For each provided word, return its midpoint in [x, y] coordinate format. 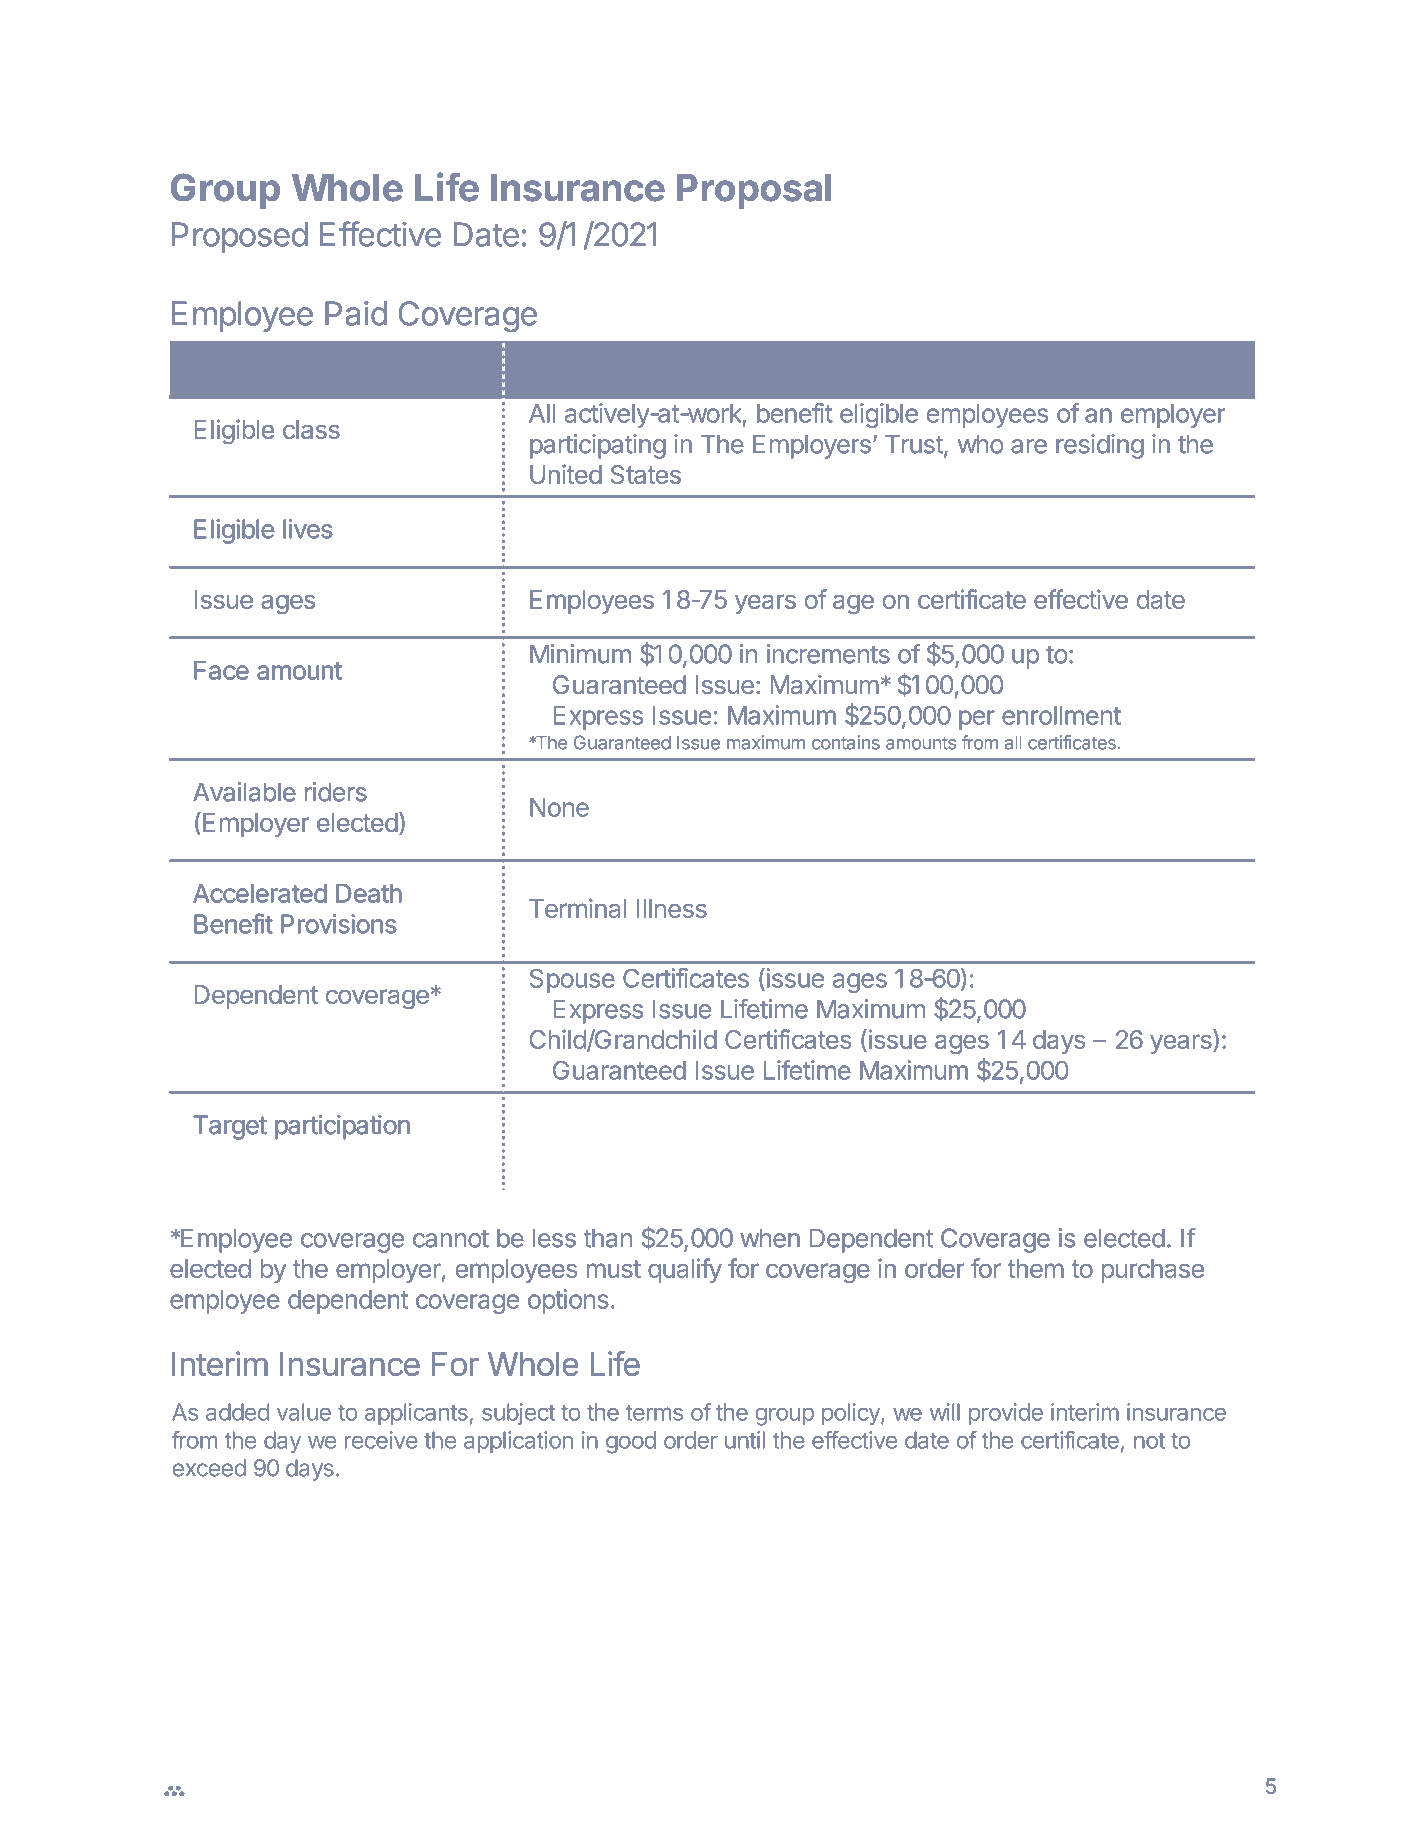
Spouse [572, 981]
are [1029, 446]
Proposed [240, 237]
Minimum [580, 654]
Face [222, 670]
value [304, 1412]
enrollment [1061, 715]
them [1036, 1268]
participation [342, 1127]
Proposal [754, 191]
